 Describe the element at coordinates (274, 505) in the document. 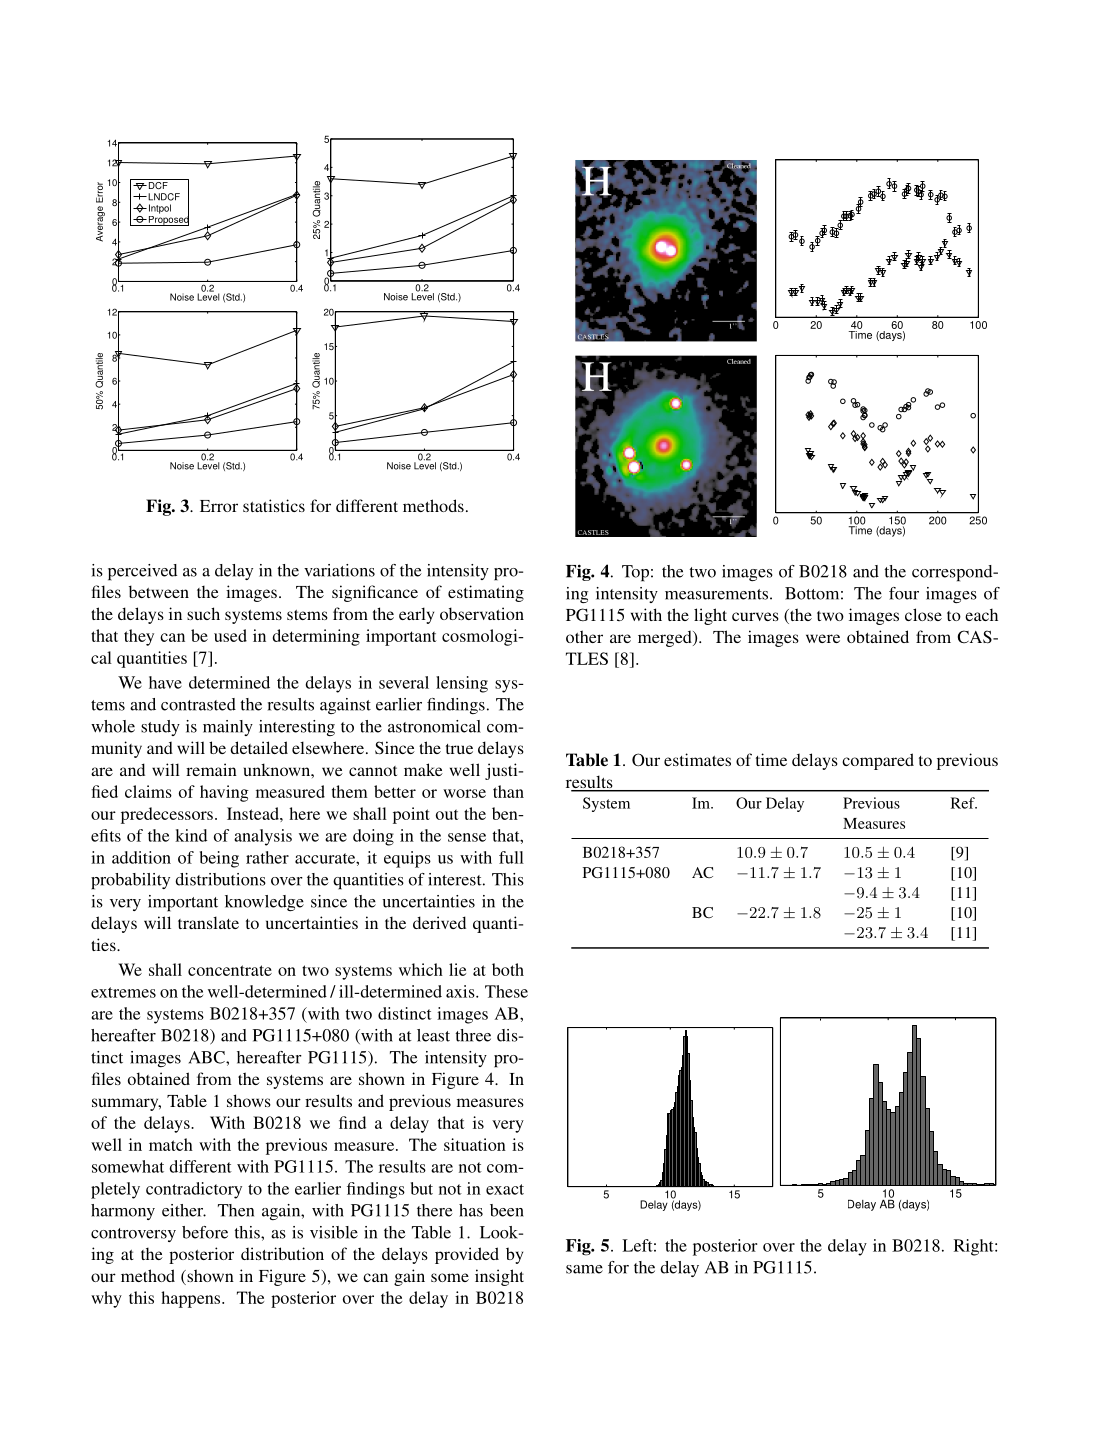

I see `statistics` at that location.
